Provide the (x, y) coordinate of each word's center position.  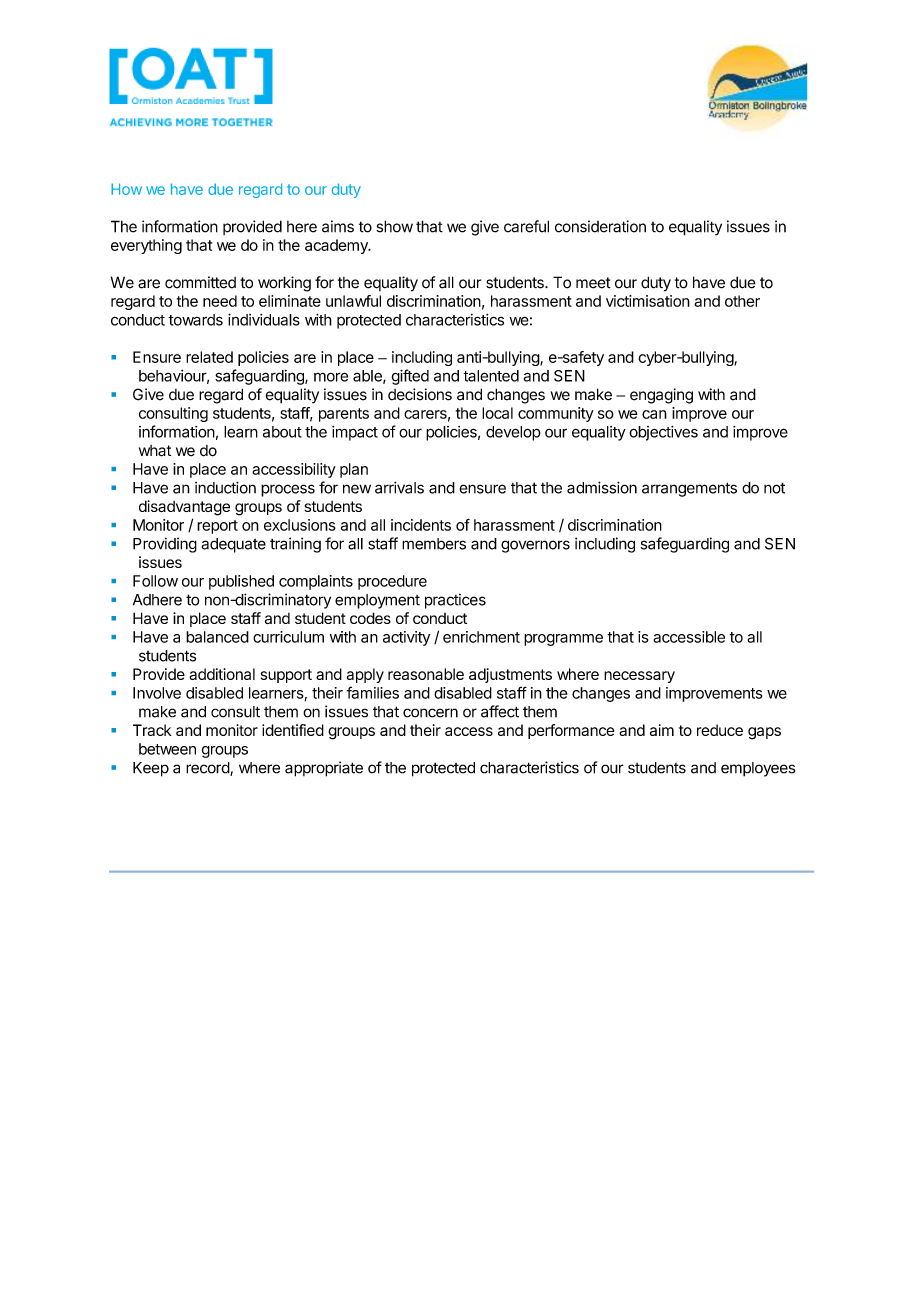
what (155, 451)
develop (513, 433)
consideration (600, 226)
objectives (663, 433)
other (742, 301)
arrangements (689, 489)
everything (146, 246)
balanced (217, 637)
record (208, 769)
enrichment (481, 637)
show (394, 226)
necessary (639, 677)
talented (491, 376)
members (434, 544)
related (209, 357)
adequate (233, 545)
